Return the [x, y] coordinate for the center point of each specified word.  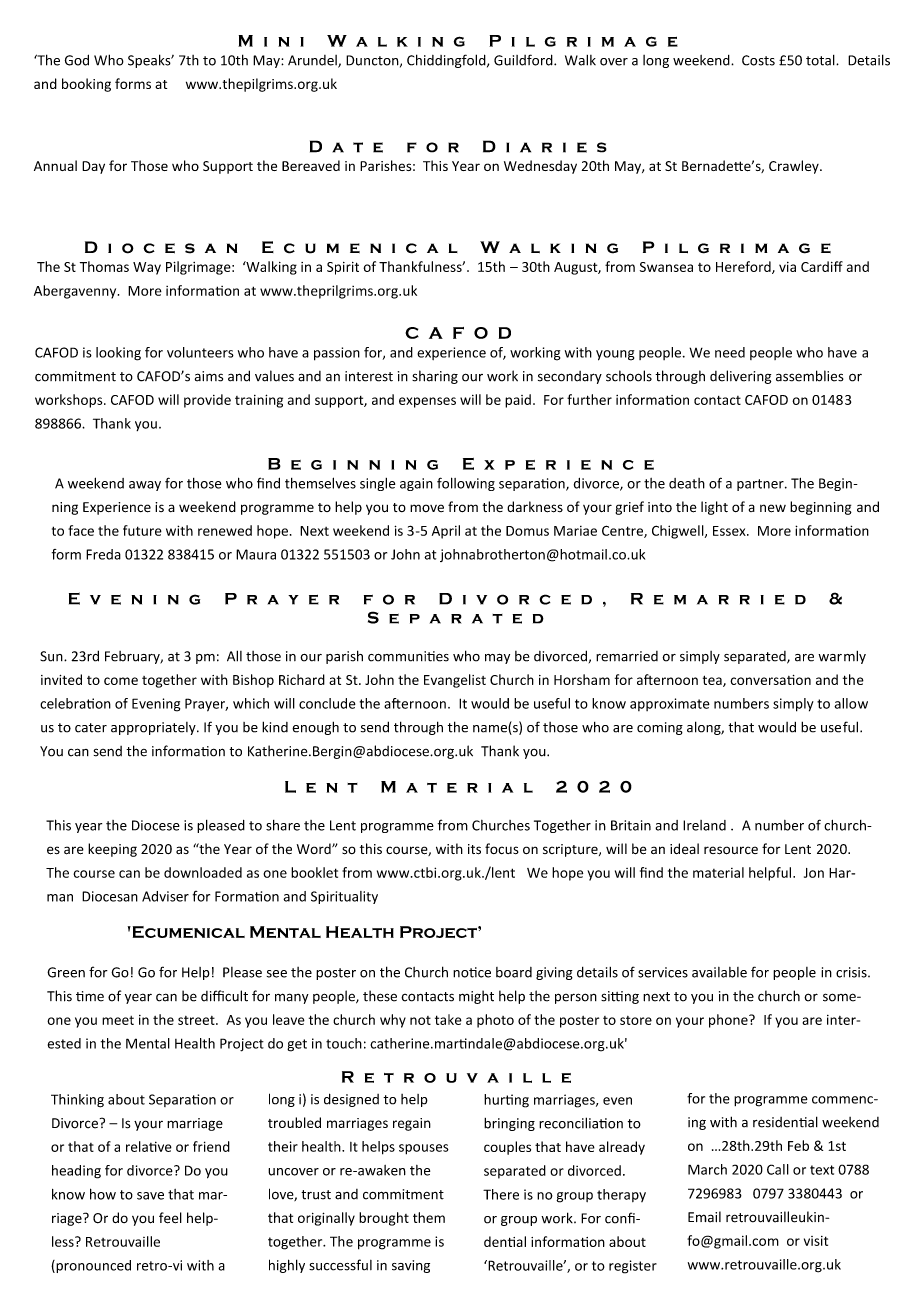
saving [411, 1266]
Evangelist [455, 681]
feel [170, 1218]
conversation [770, 680]
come [121, 681]
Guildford [524, 60]
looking [118, 354]
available [719, 972]
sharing [435, 377]
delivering [740, 377]
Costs [758, 60]
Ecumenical [187, 932]
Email [704, 1217]
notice [472, 972]
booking [86, 85]
